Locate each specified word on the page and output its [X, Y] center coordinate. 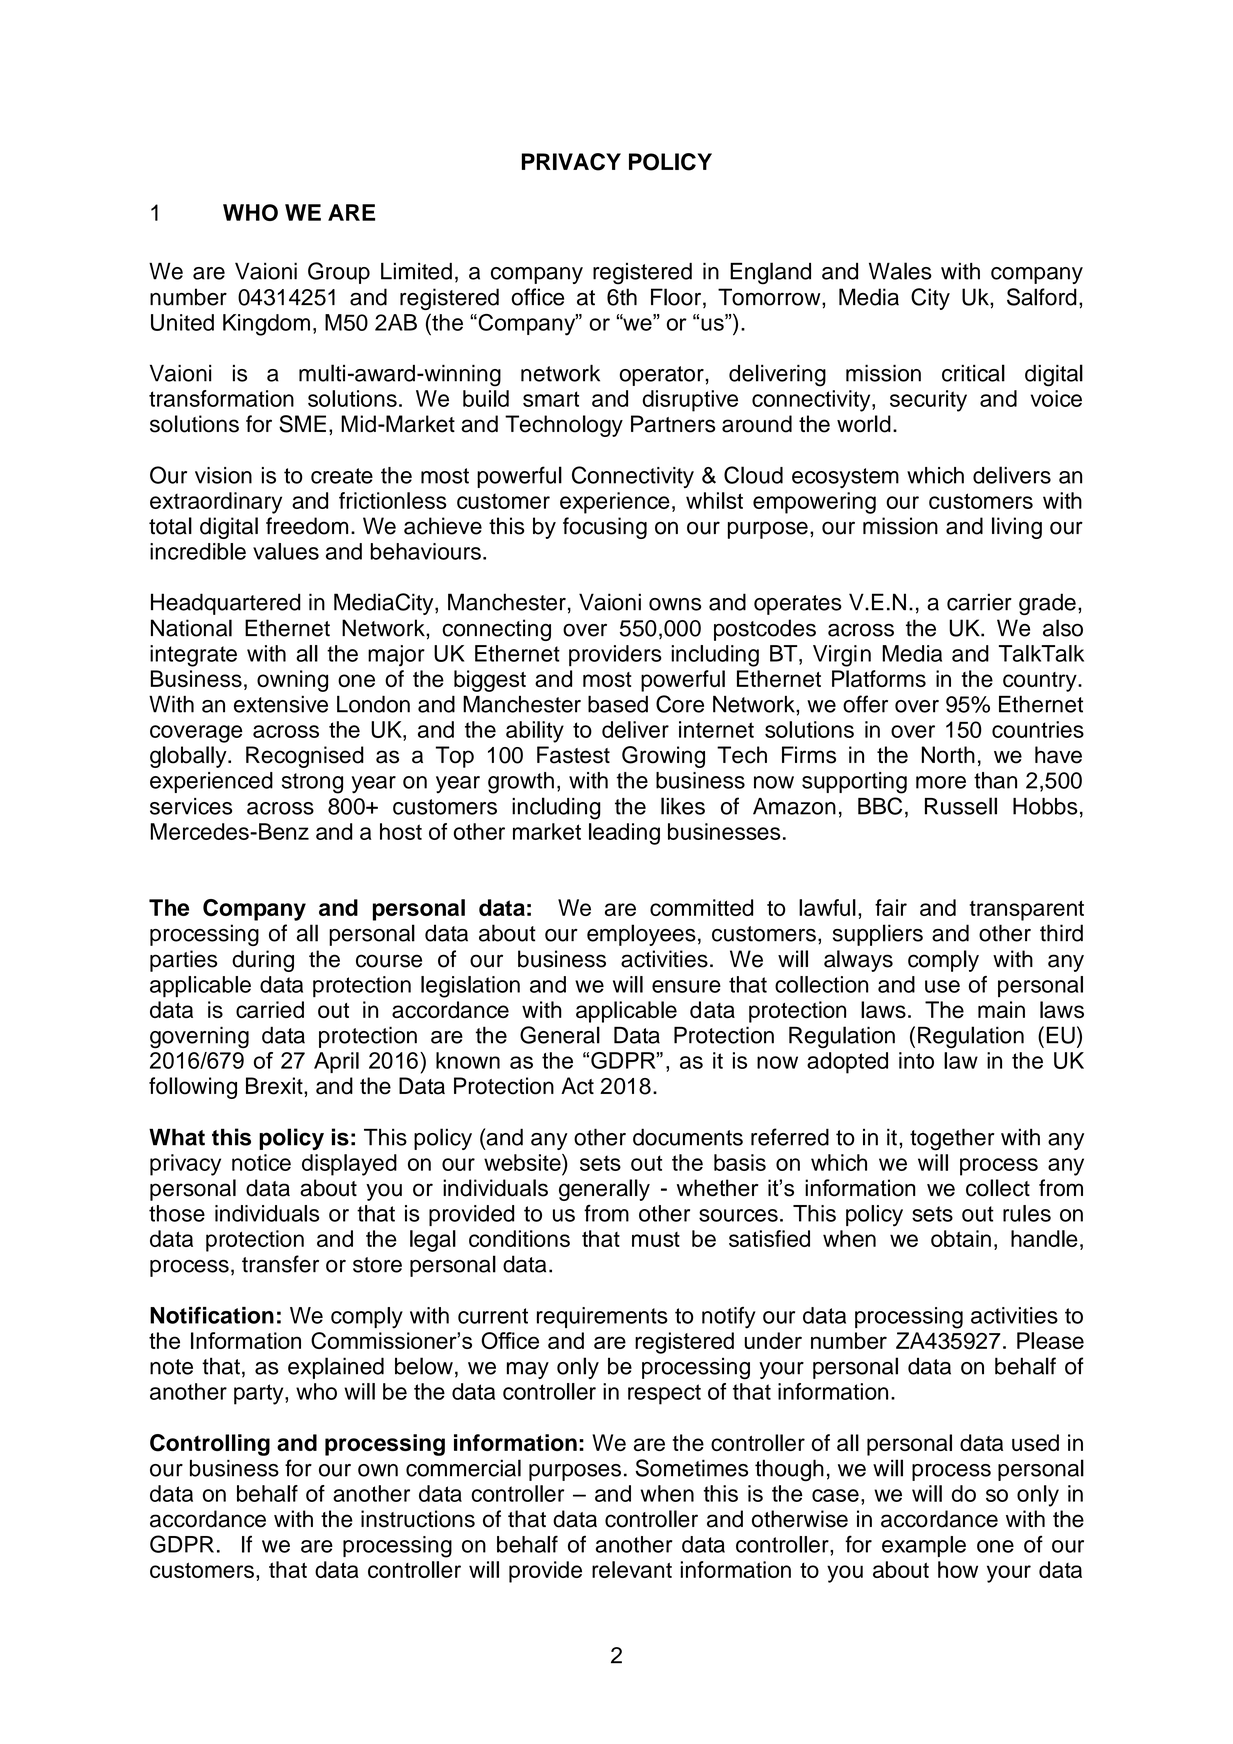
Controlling [210, 1445]
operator [662, 376]
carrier [979, 602]
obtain [961, 1238]
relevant [632, 1569]
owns [675, 604]
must [656, 1239]
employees [641, 935]
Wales [900, 271]
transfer [280, 1264]
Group [339, 273]
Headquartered [226, 604]
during [263, 961]
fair [891, 907]
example [924, 1546]
